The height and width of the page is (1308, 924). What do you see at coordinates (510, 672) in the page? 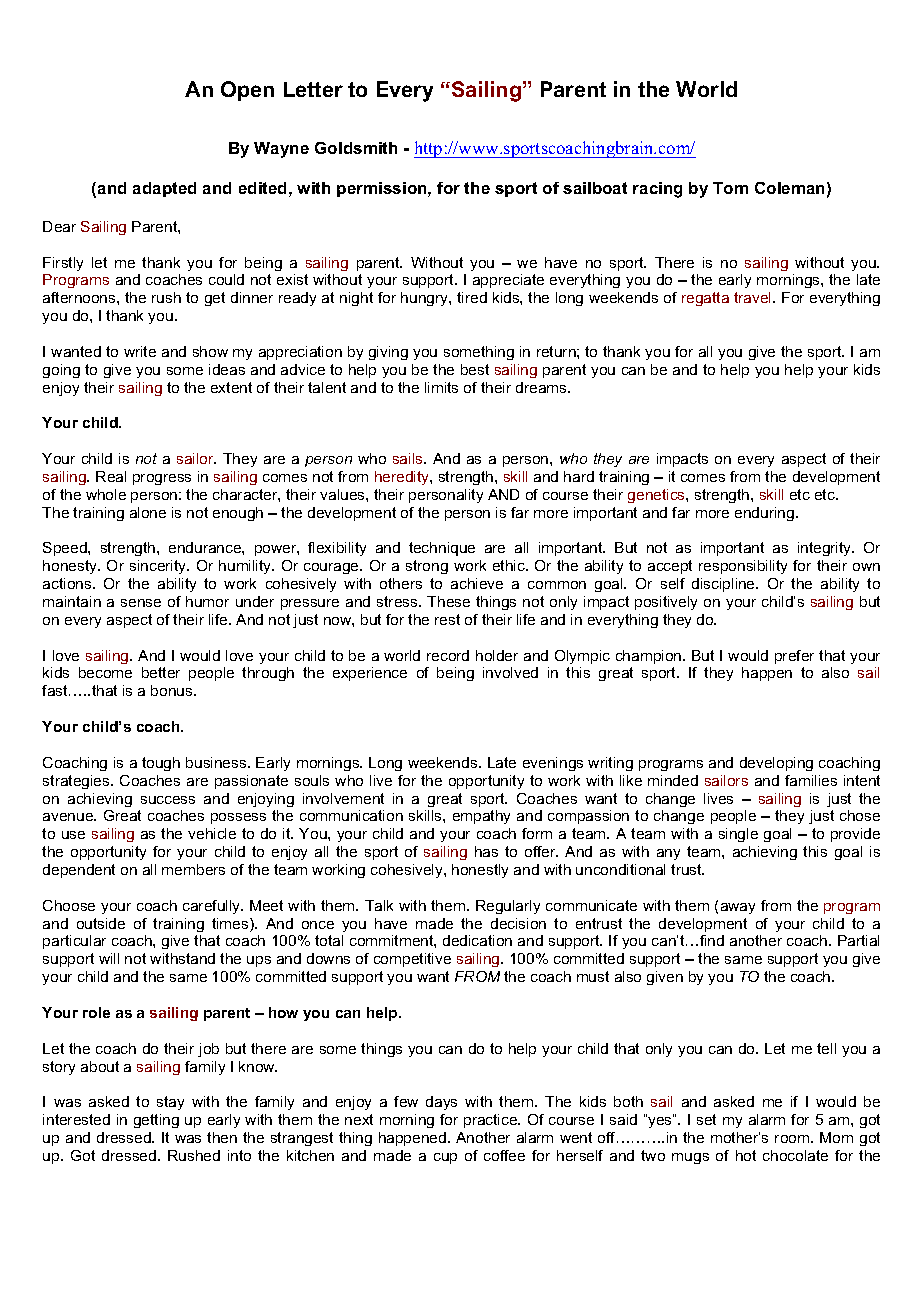
I see `involved` at bounding box center [510, 672].
